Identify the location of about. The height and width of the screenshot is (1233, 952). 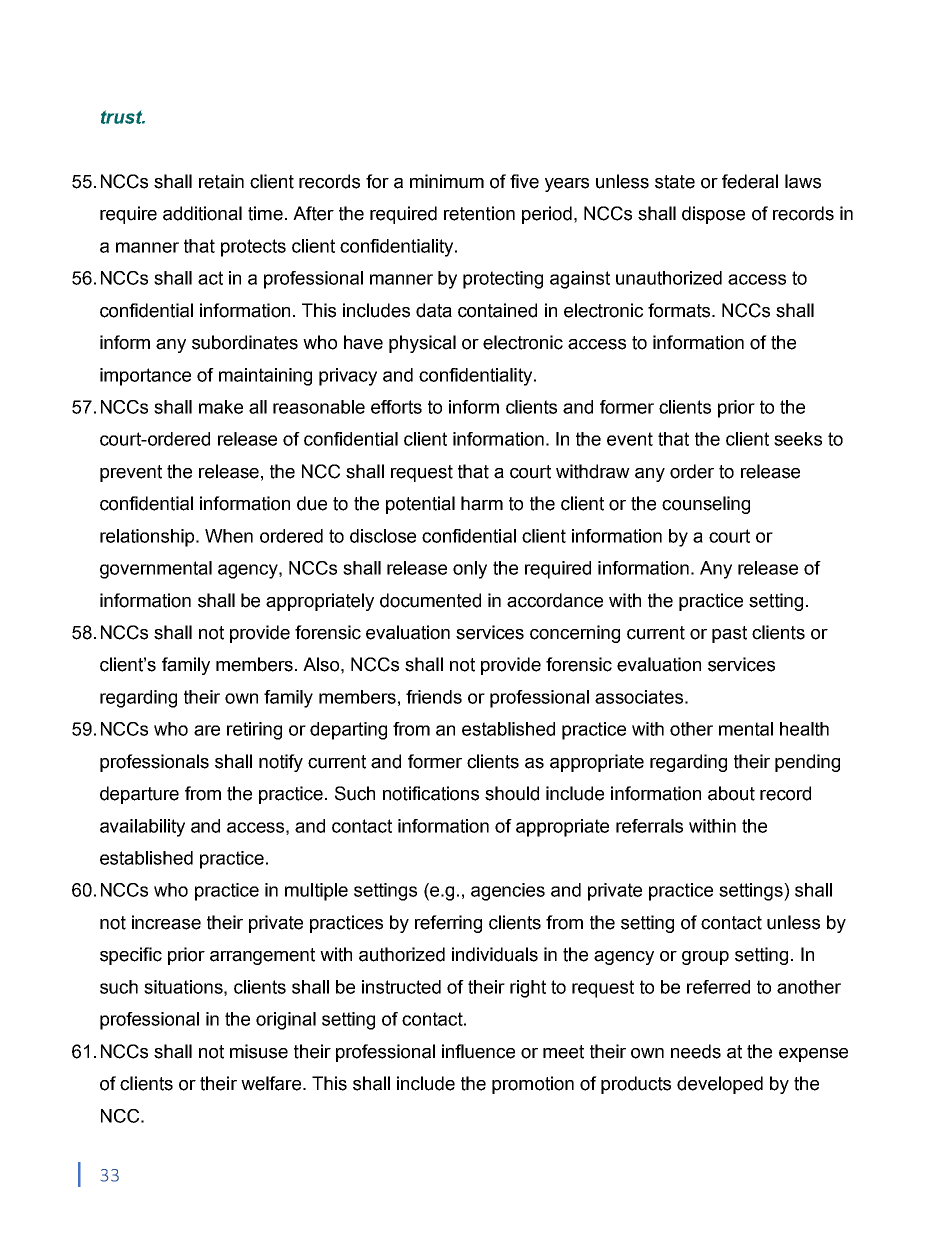
(731, 793).
